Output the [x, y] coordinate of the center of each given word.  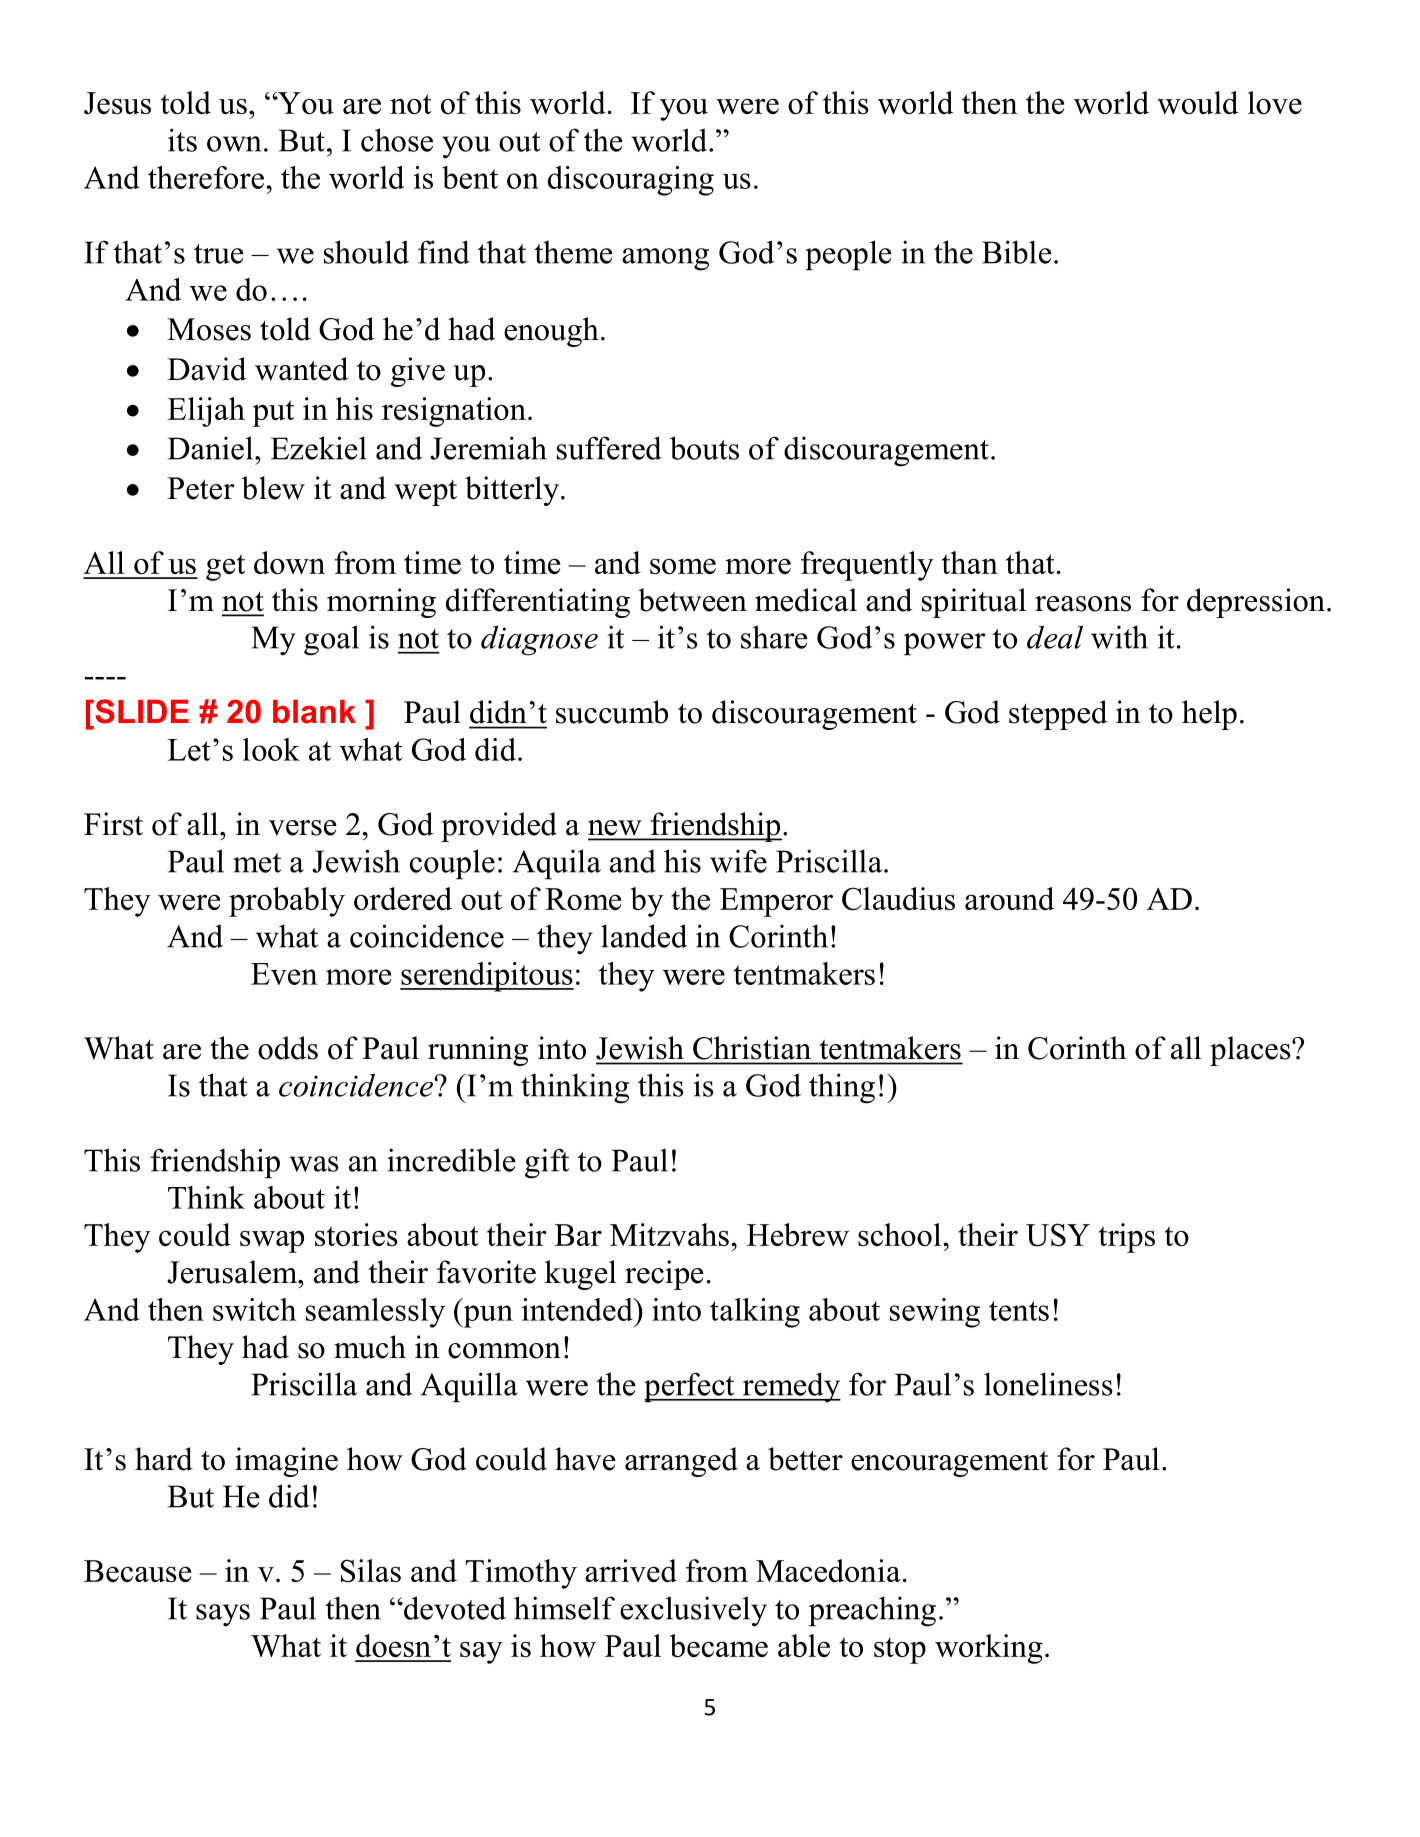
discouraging [631, 181]
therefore [206, 177]
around [1009, 898]
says [223, 1615]
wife [738, 861]
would [1197, 102]
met [257, 863]
